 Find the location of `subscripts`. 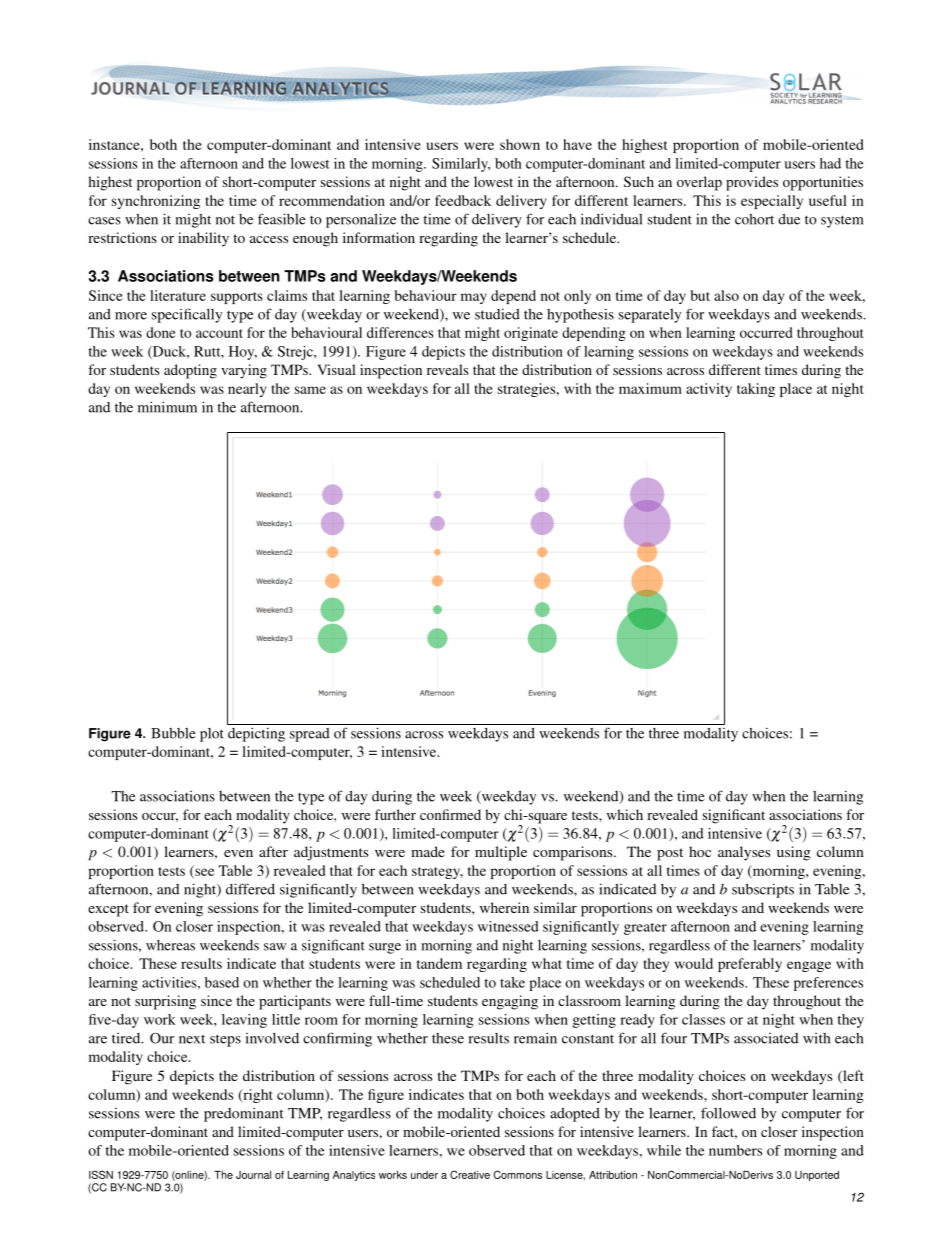

subscripts is located at coordinates (763, 890).
